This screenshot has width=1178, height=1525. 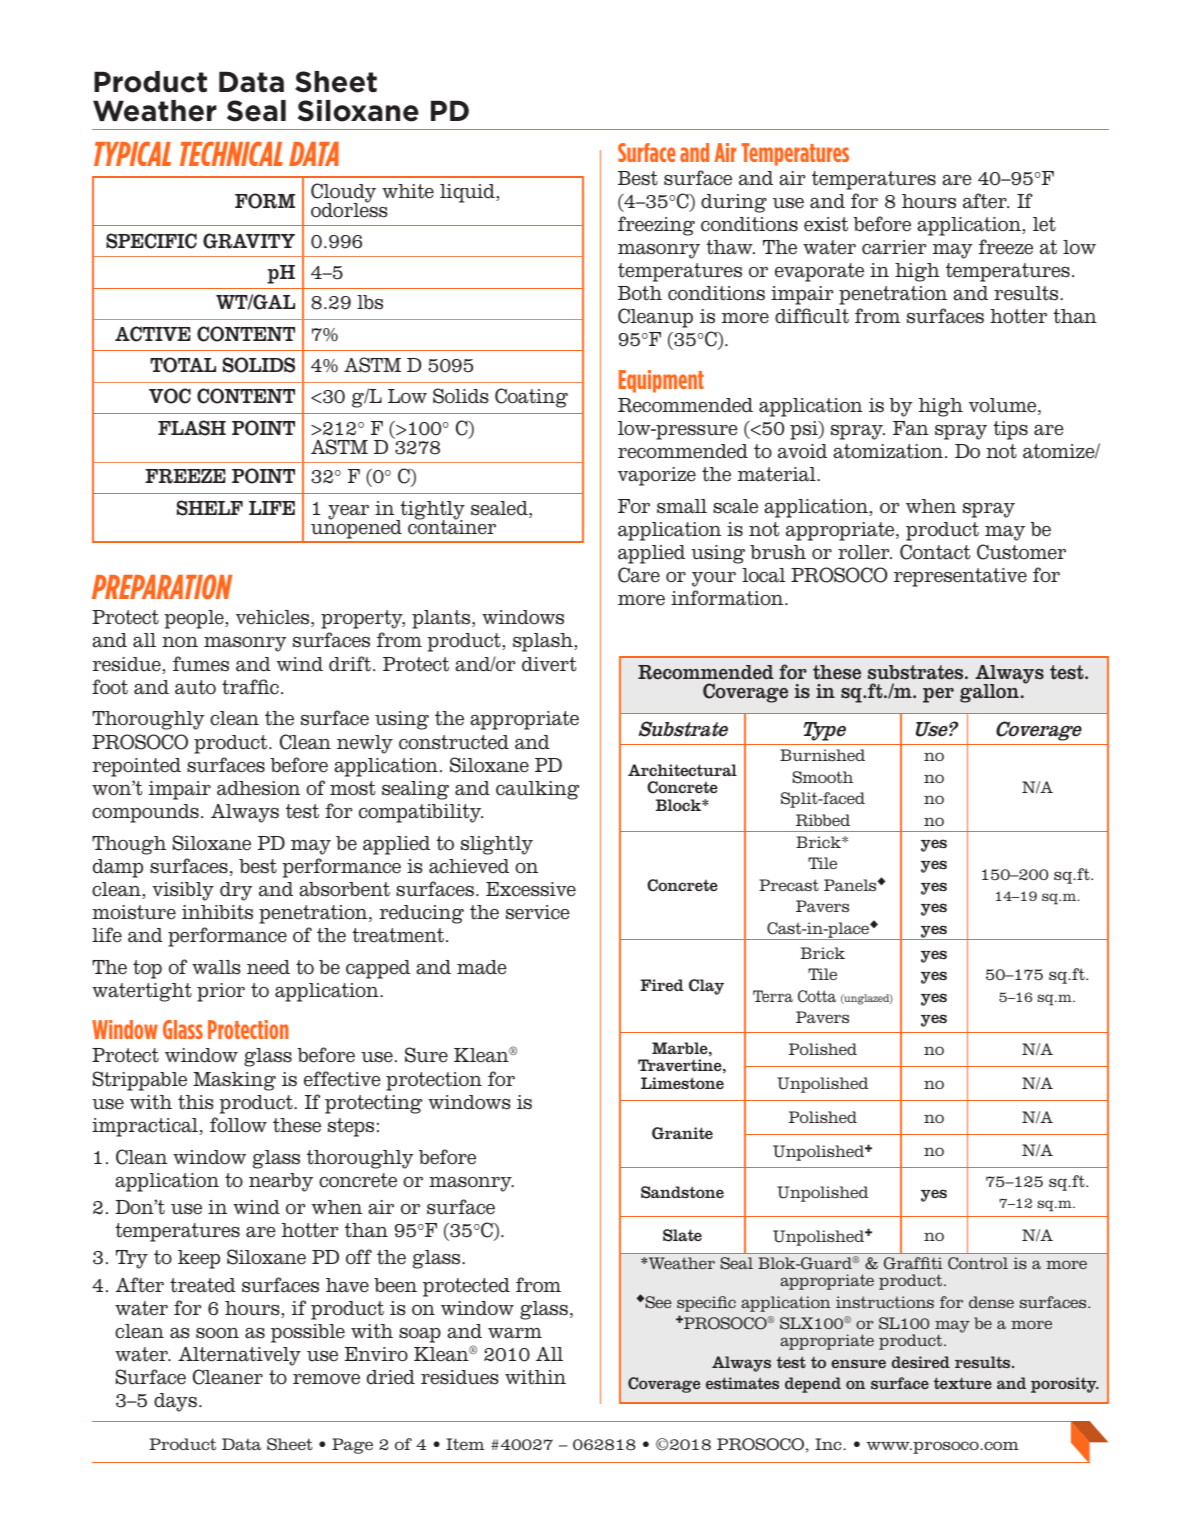 What do you see at coordinates (175, 1402) in the screenshot?
I see `days` at bounding box center [175, 1402].
